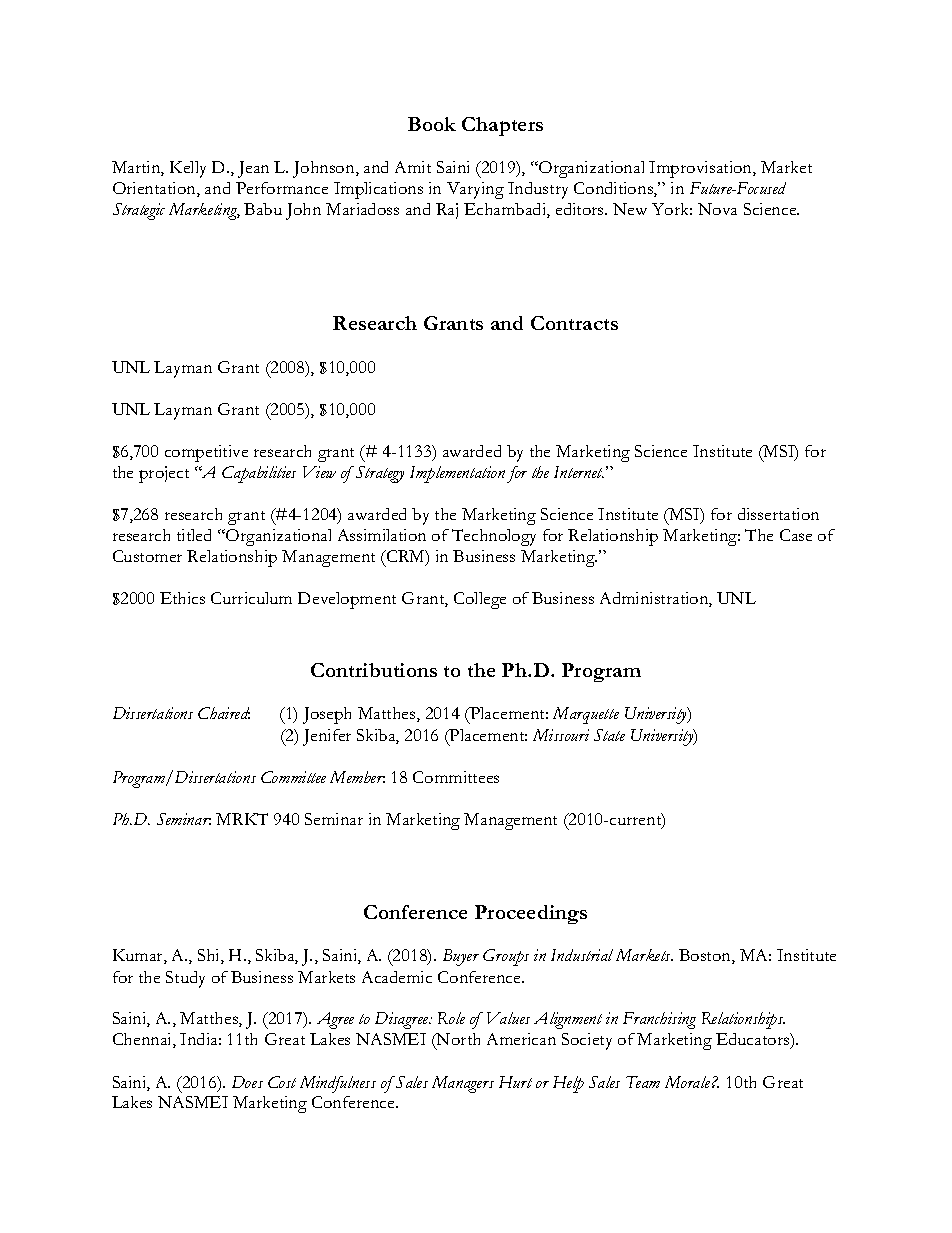 The height and width of the page is (1233, 952). Describe the element at coordinates (659, 1020) in the page. I see `Franchising` at that location.
